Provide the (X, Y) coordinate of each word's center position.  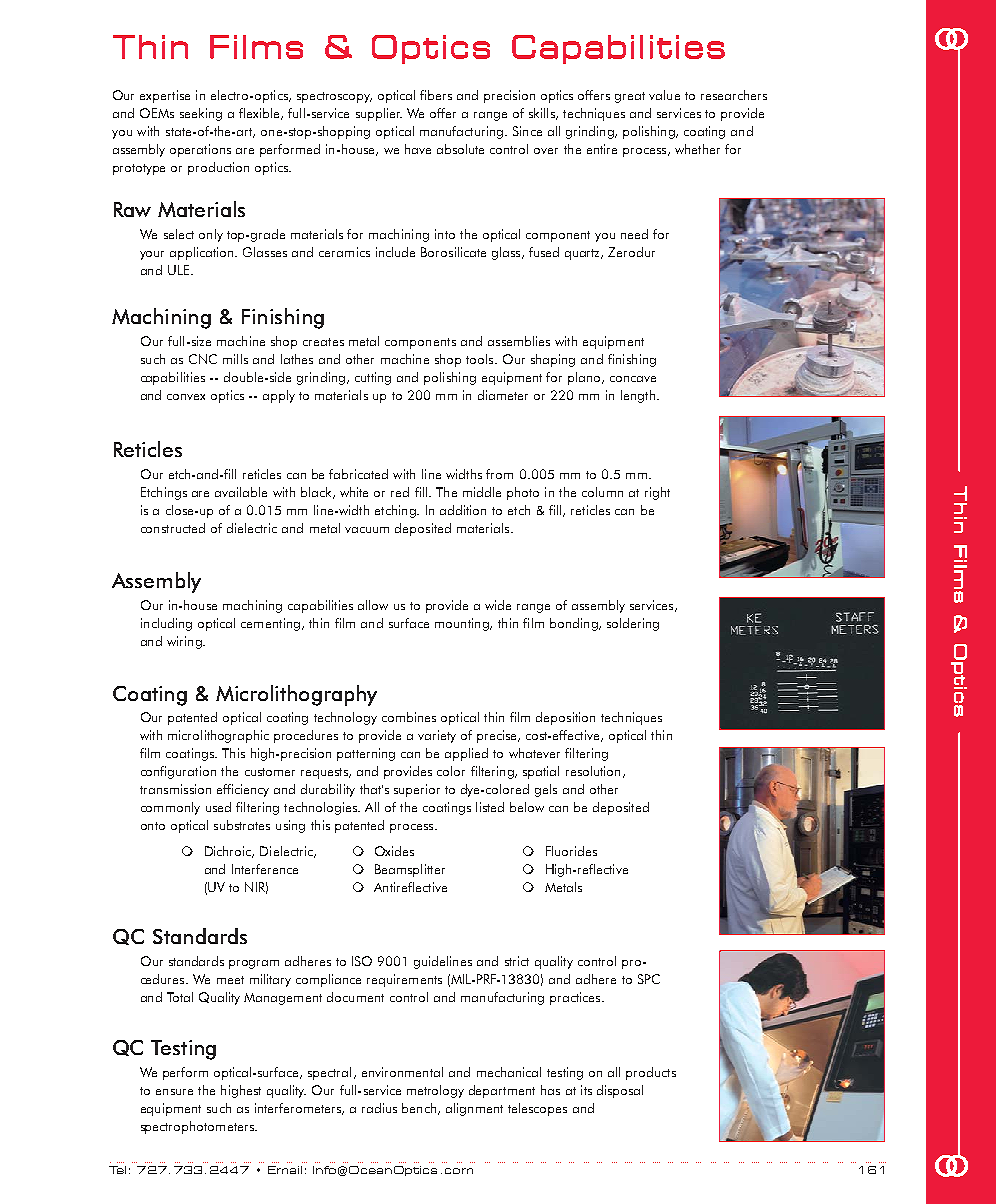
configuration (178, 772)
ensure (174, 1092)
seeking (201, 114)
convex (186, 397)
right (657, 493)
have (418, 149)
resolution (593, 771)
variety (437, 736)
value (664, 95)
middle (482, 492)
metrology (435, 1091)
